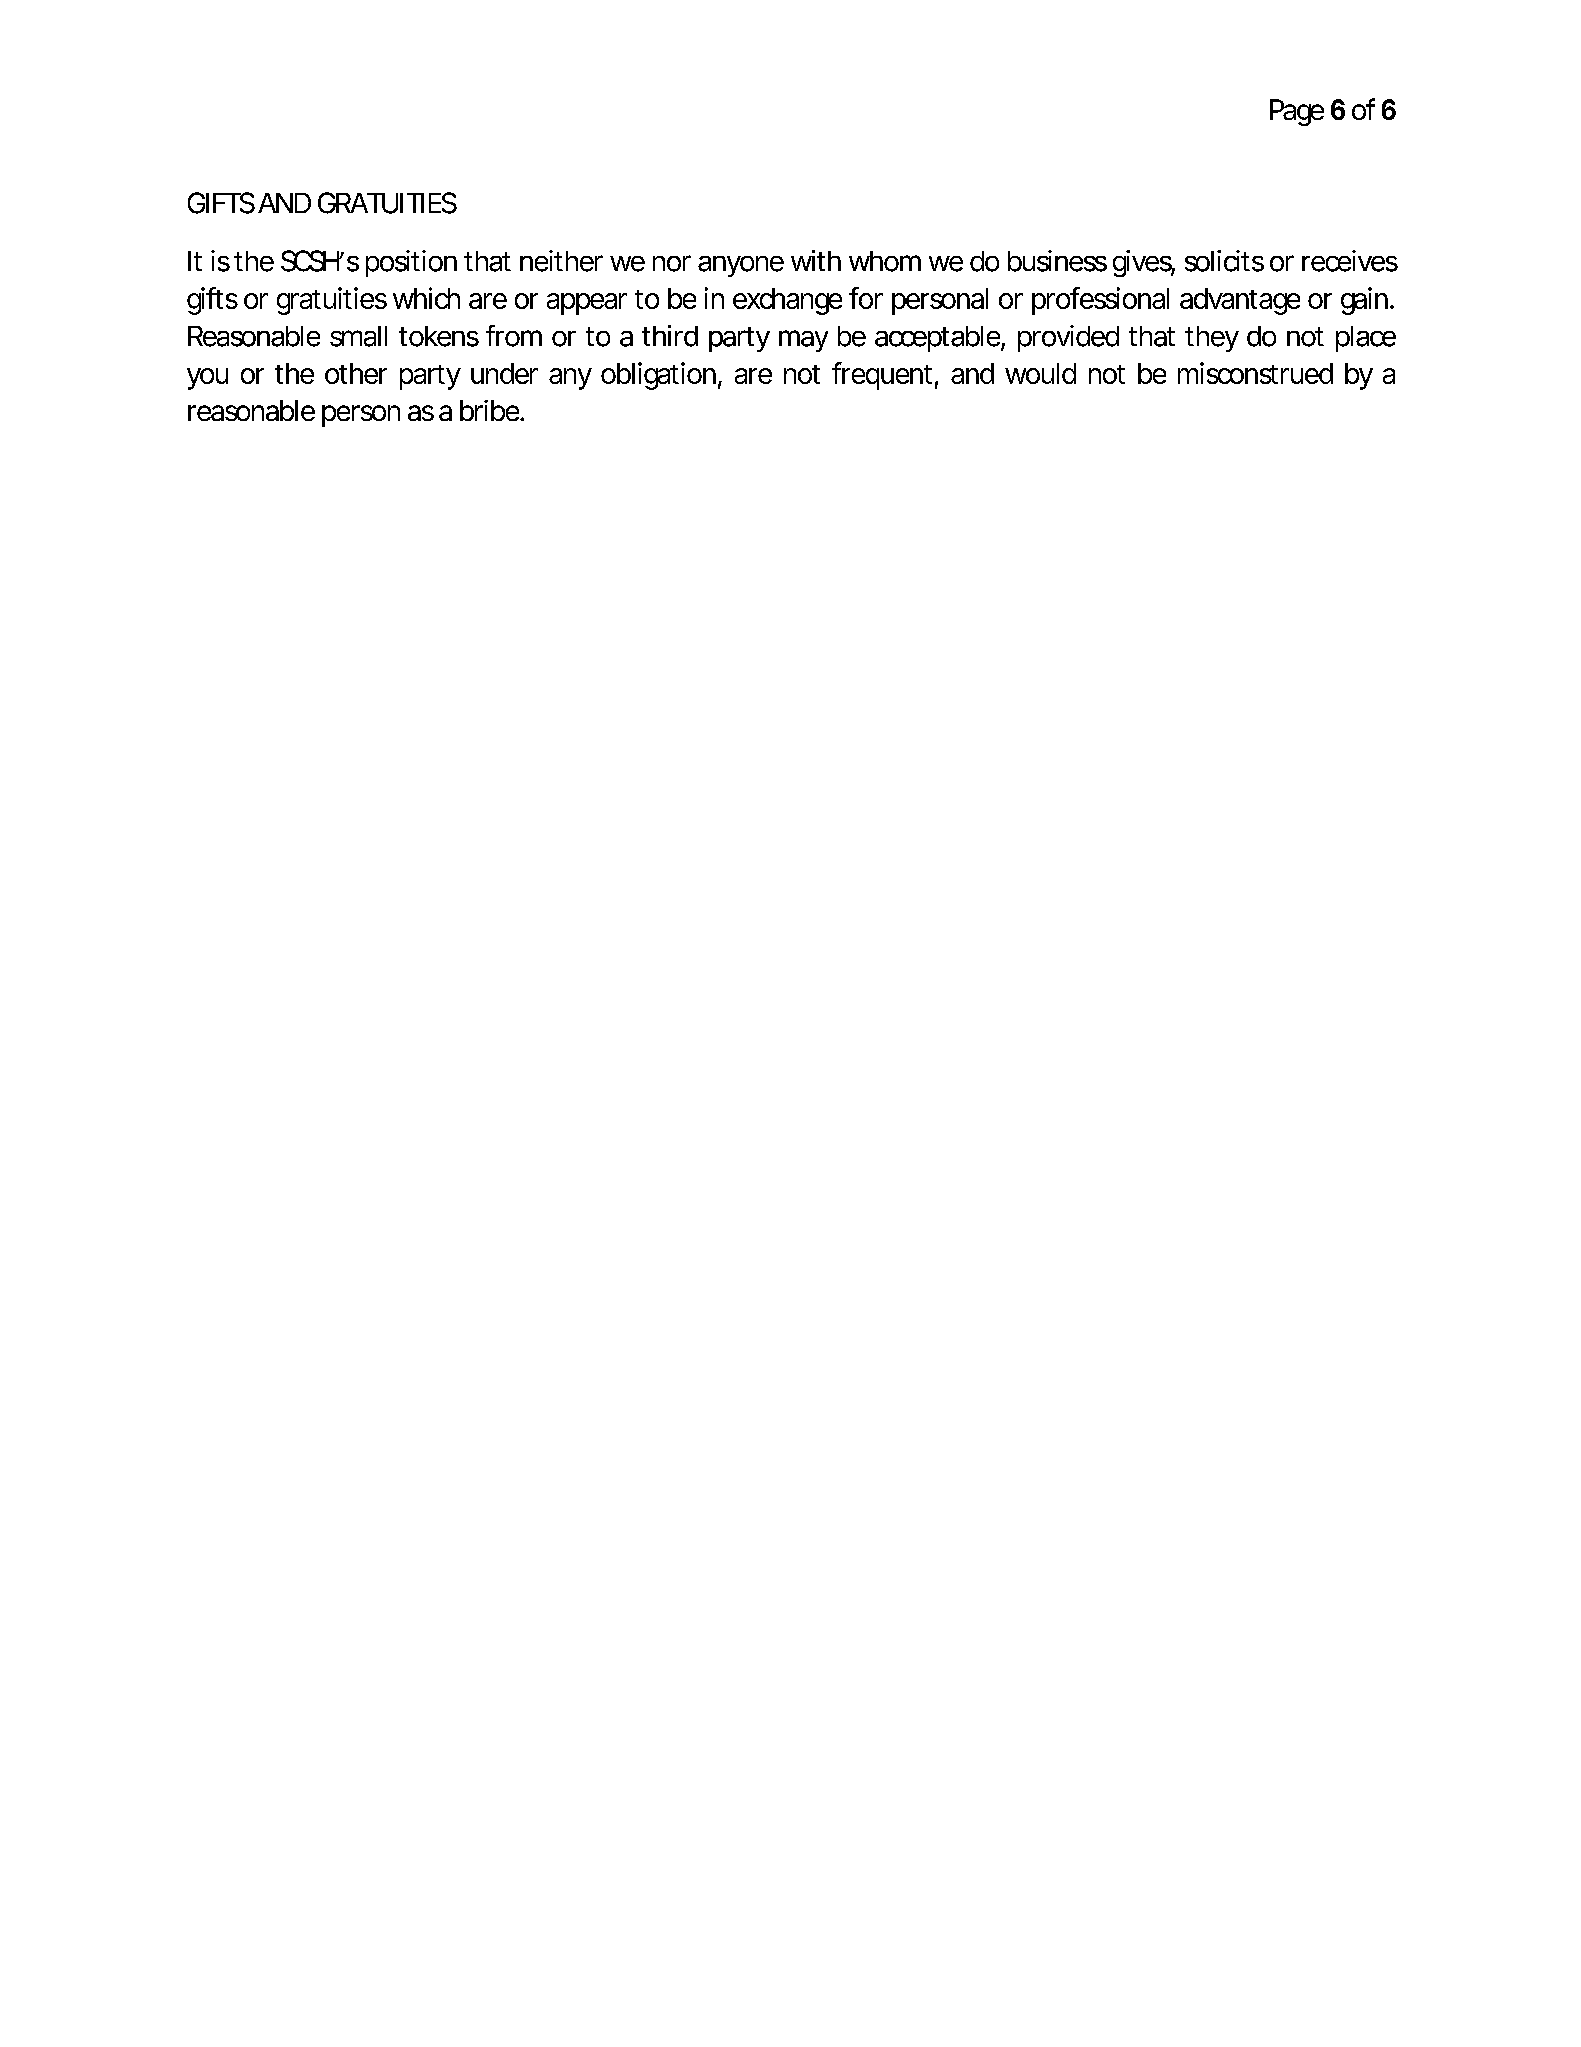 The image size is (1581, 2047). What do you see at coordinates (741, 266) in the screenshot?
I see `anyone` at bounding box center [741, 266].
